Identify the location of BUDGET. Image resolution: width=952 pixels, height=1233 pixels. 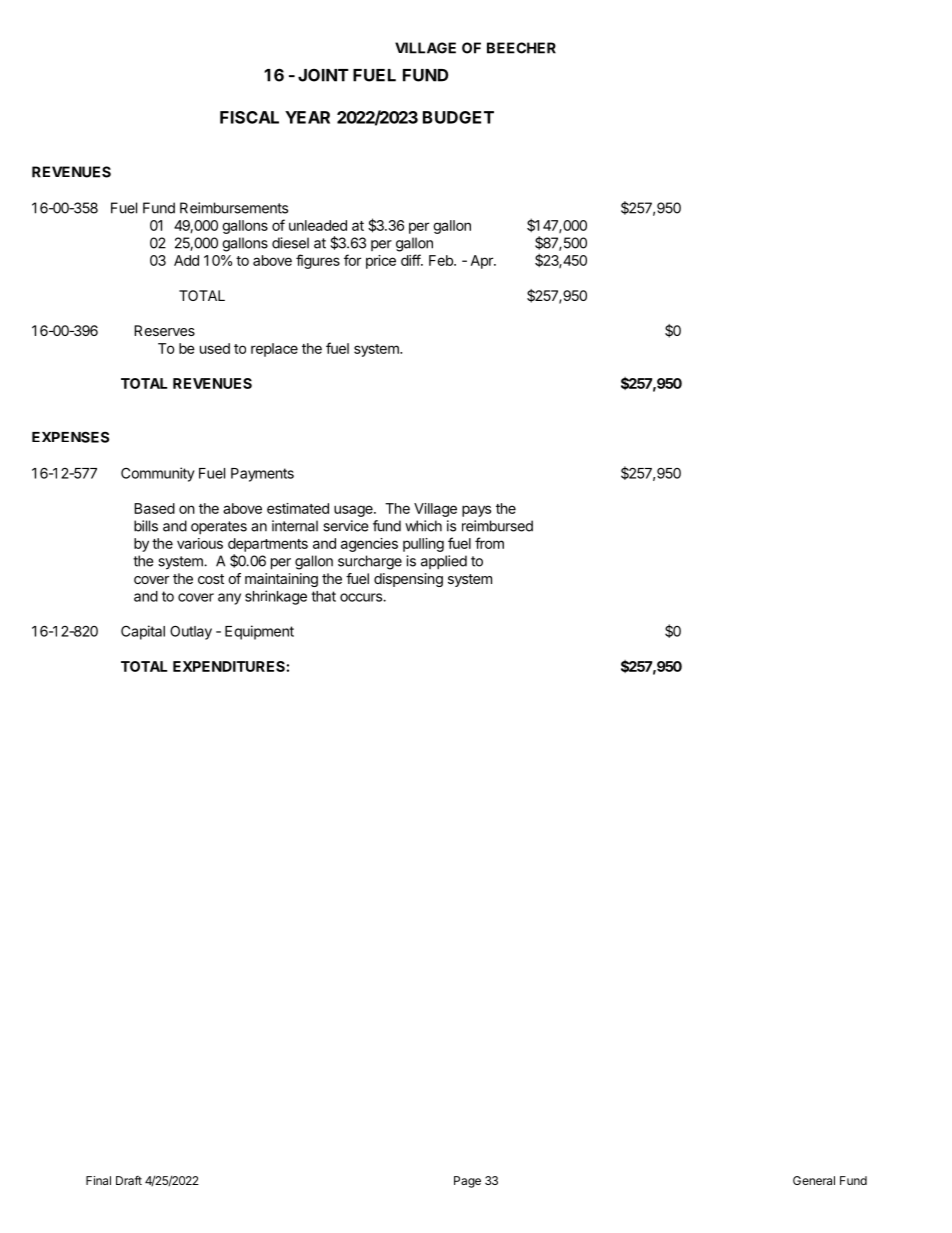
(458, 117).
